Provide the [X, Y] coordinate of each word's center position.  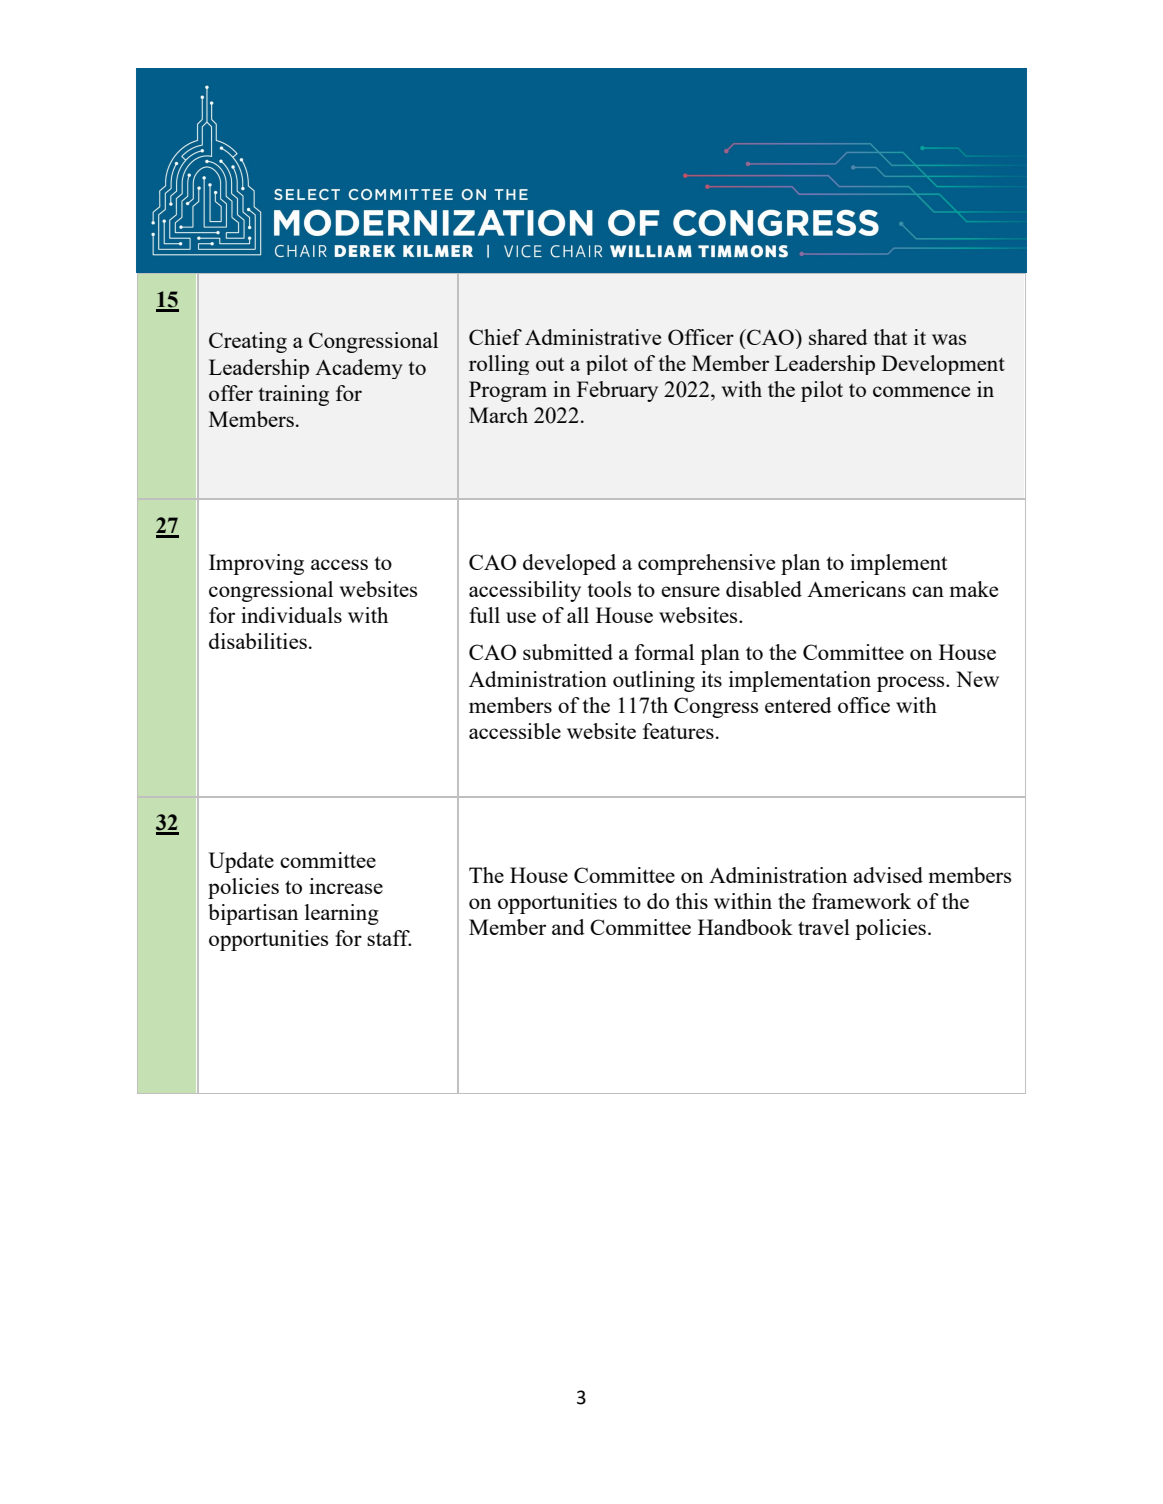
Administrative [593, 337]
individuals [291, 615]
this [691, 901]
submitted [568, 652]
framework [861, 901]
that [890, 337]
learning [342, 914]
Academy [359, 369]
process [912, 684]
